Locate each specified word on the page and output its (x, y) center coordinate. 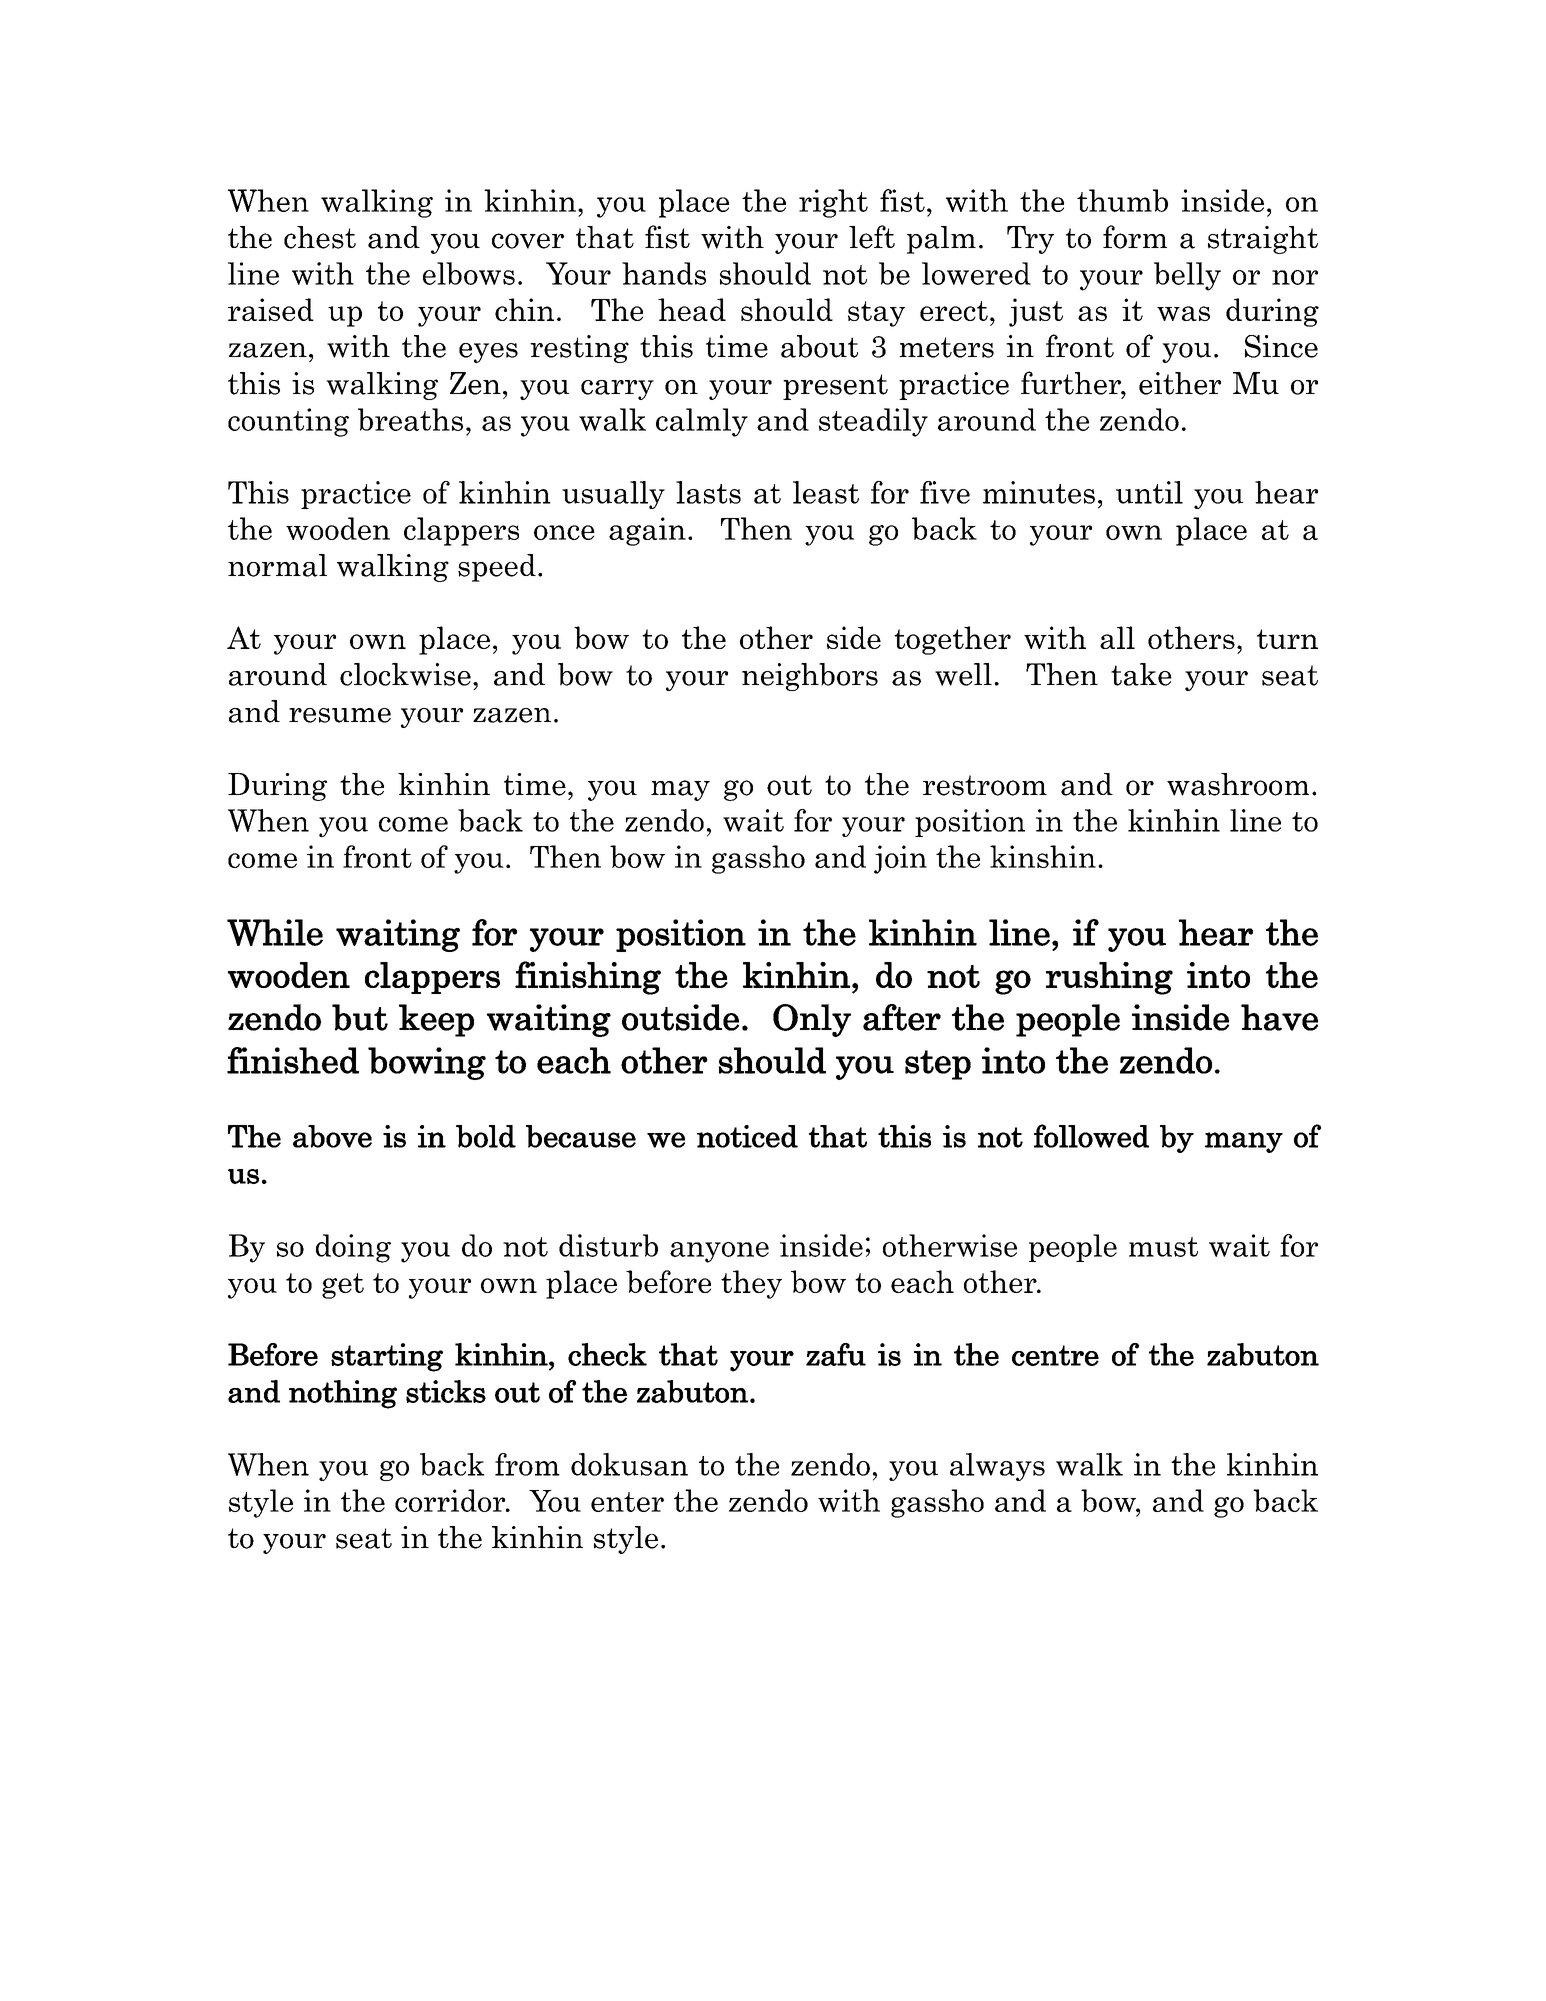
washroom (1238, 784)
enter (627, 1502)
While (275, 932)
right (833, 203)
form (1135, 237)
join (900, 859)
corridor (451, 1500)
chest (320, 237)
